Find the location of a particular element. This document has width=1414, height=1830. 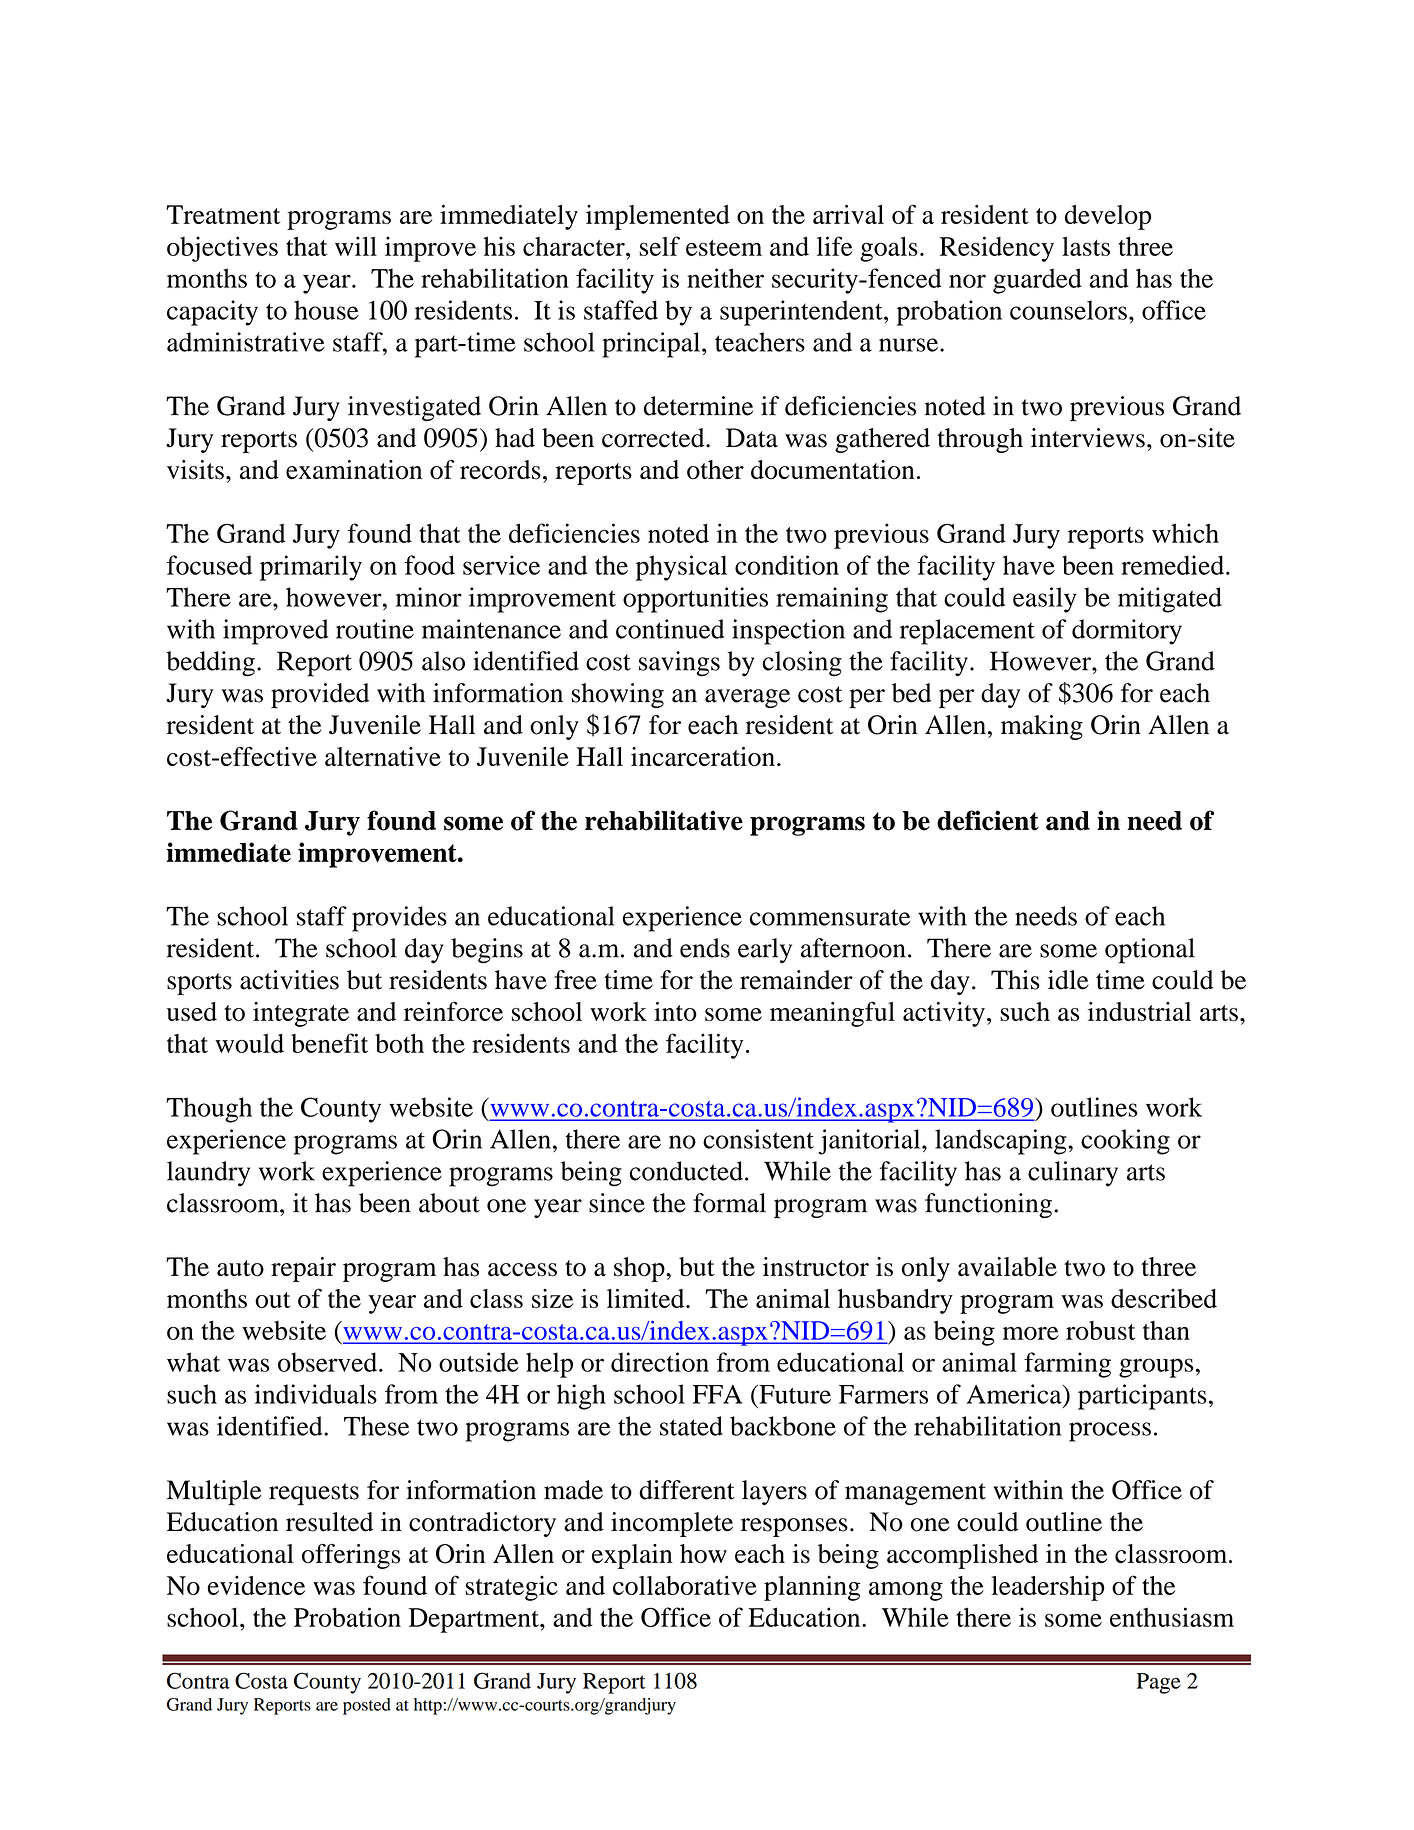

robust is located at coordinates (1100, 1330).
